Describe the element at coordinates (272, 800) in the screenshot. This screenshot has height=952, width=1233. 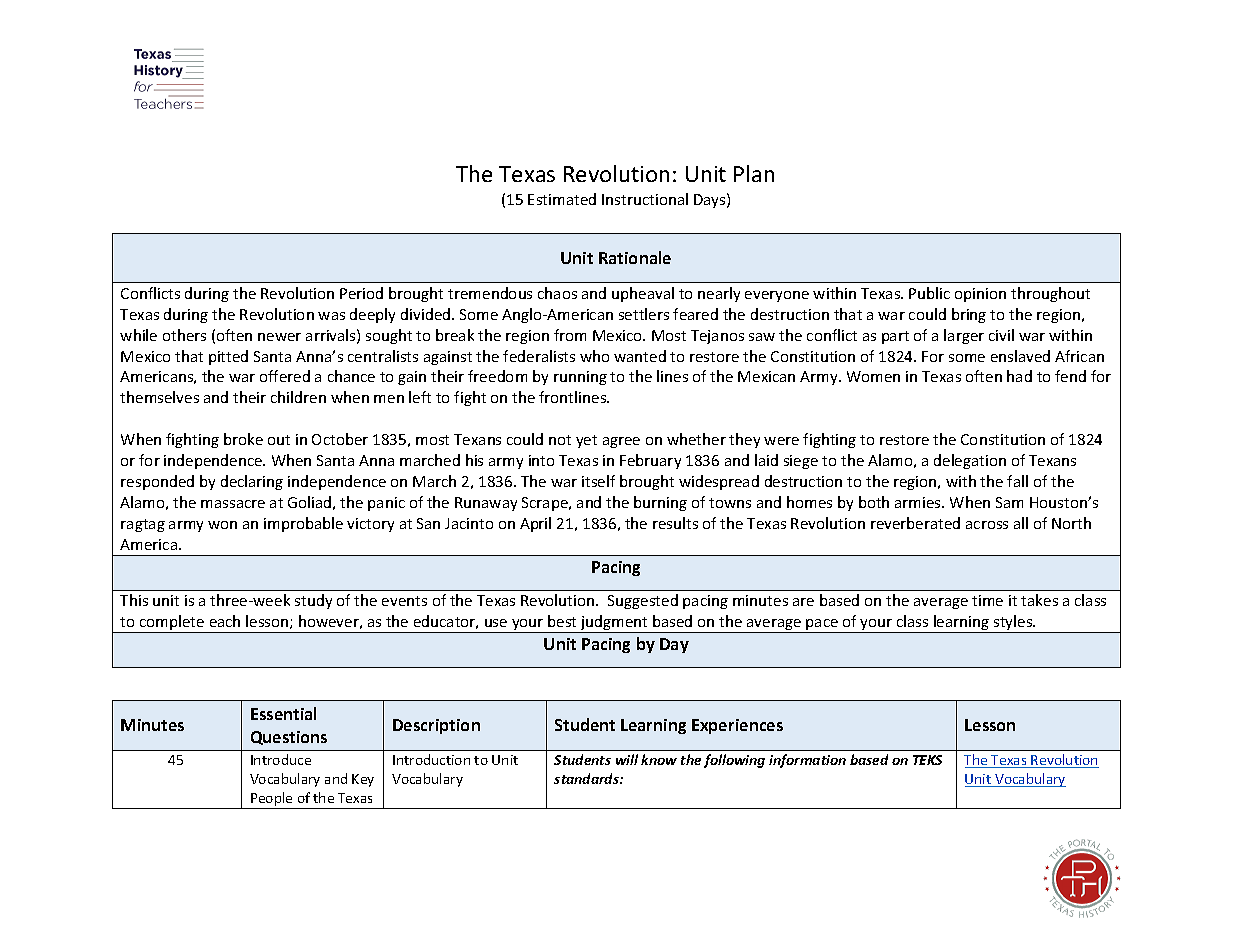
I see `People` at that location.
